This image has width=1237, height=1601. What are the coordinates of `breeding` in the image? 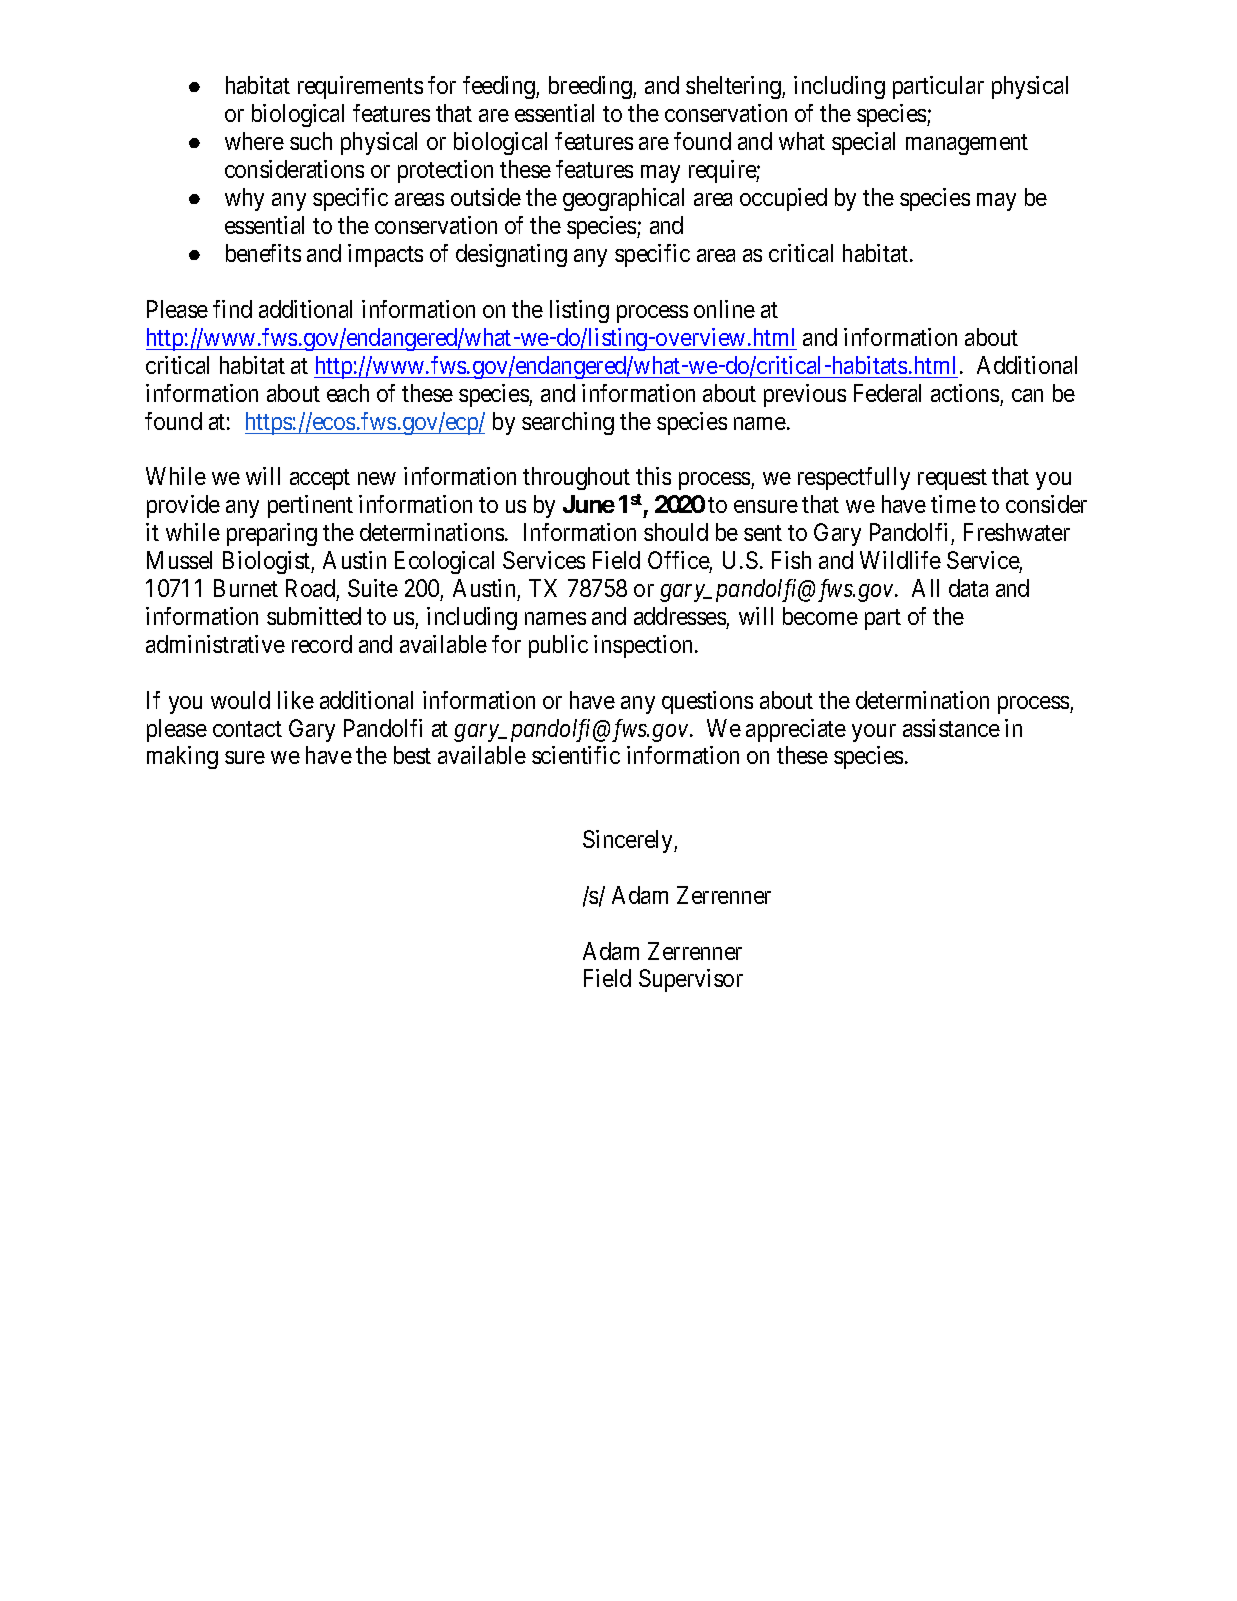 It's located at (591, 87).
